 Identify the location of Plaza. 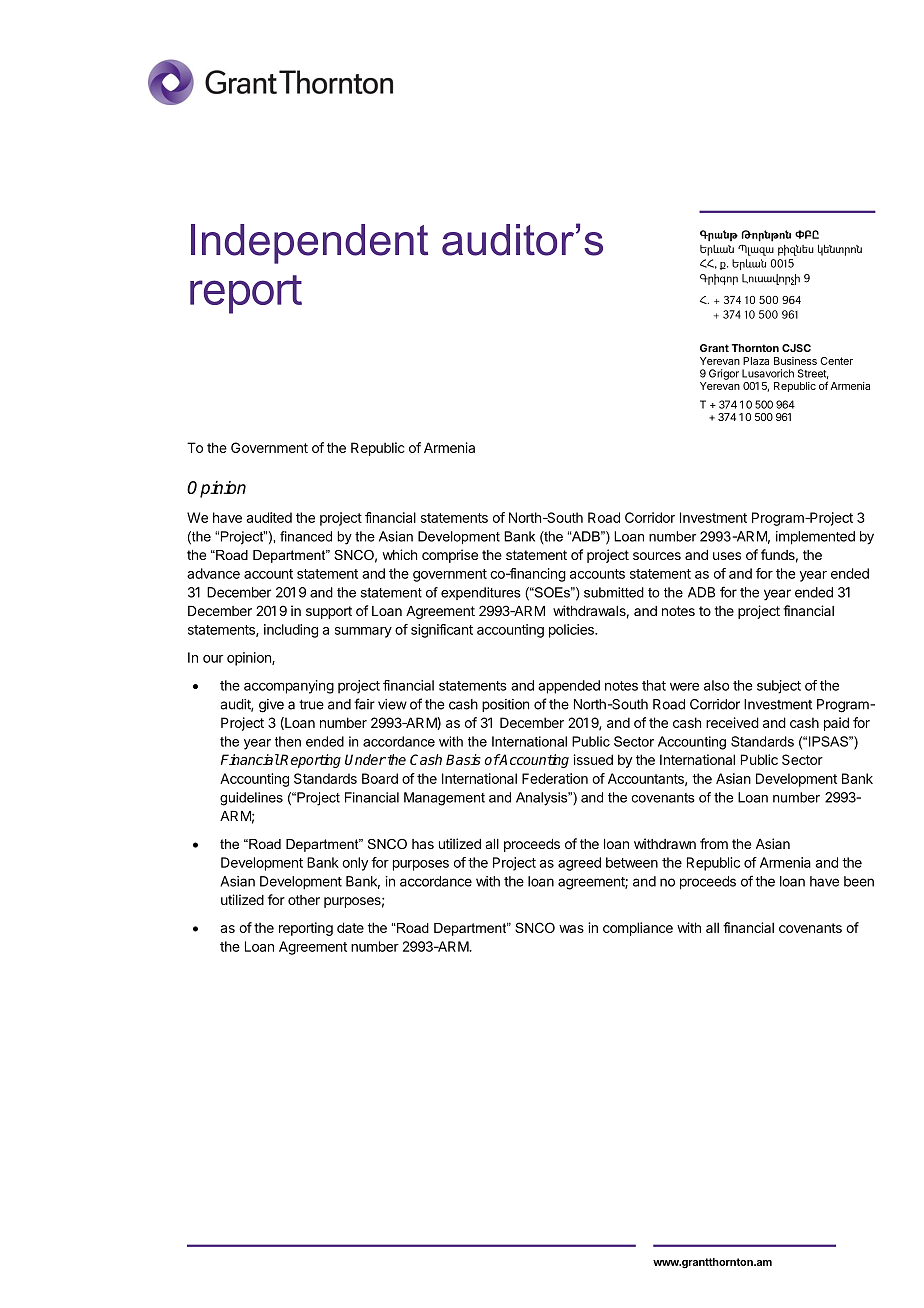
(756, 361).
